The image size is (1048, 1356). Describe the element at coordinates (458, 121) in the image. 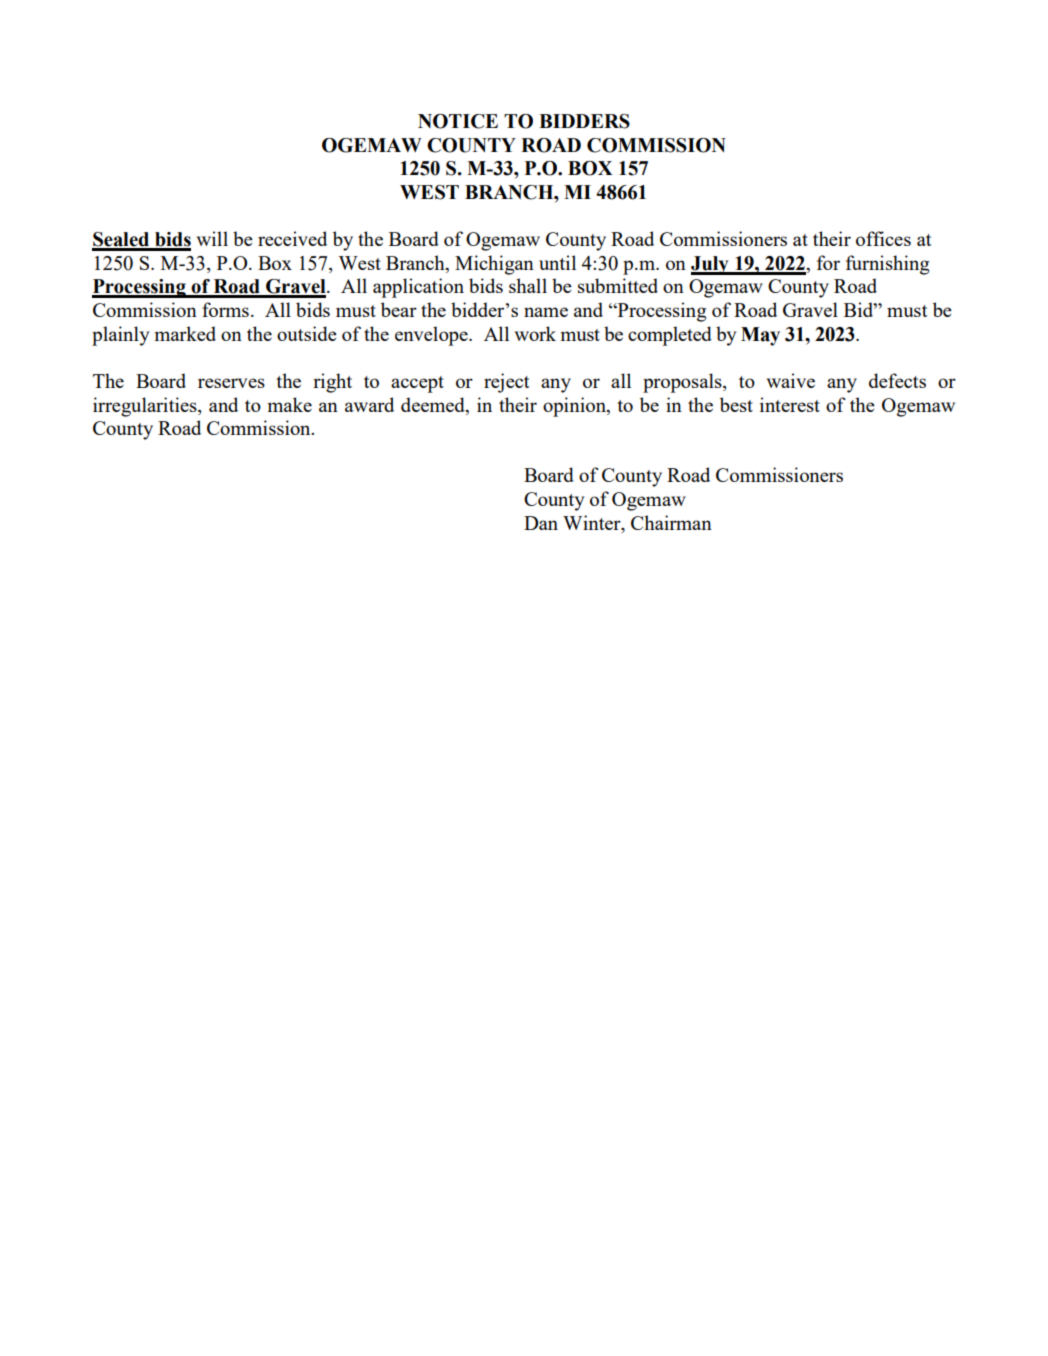

I see `NOTICE` at that location.
